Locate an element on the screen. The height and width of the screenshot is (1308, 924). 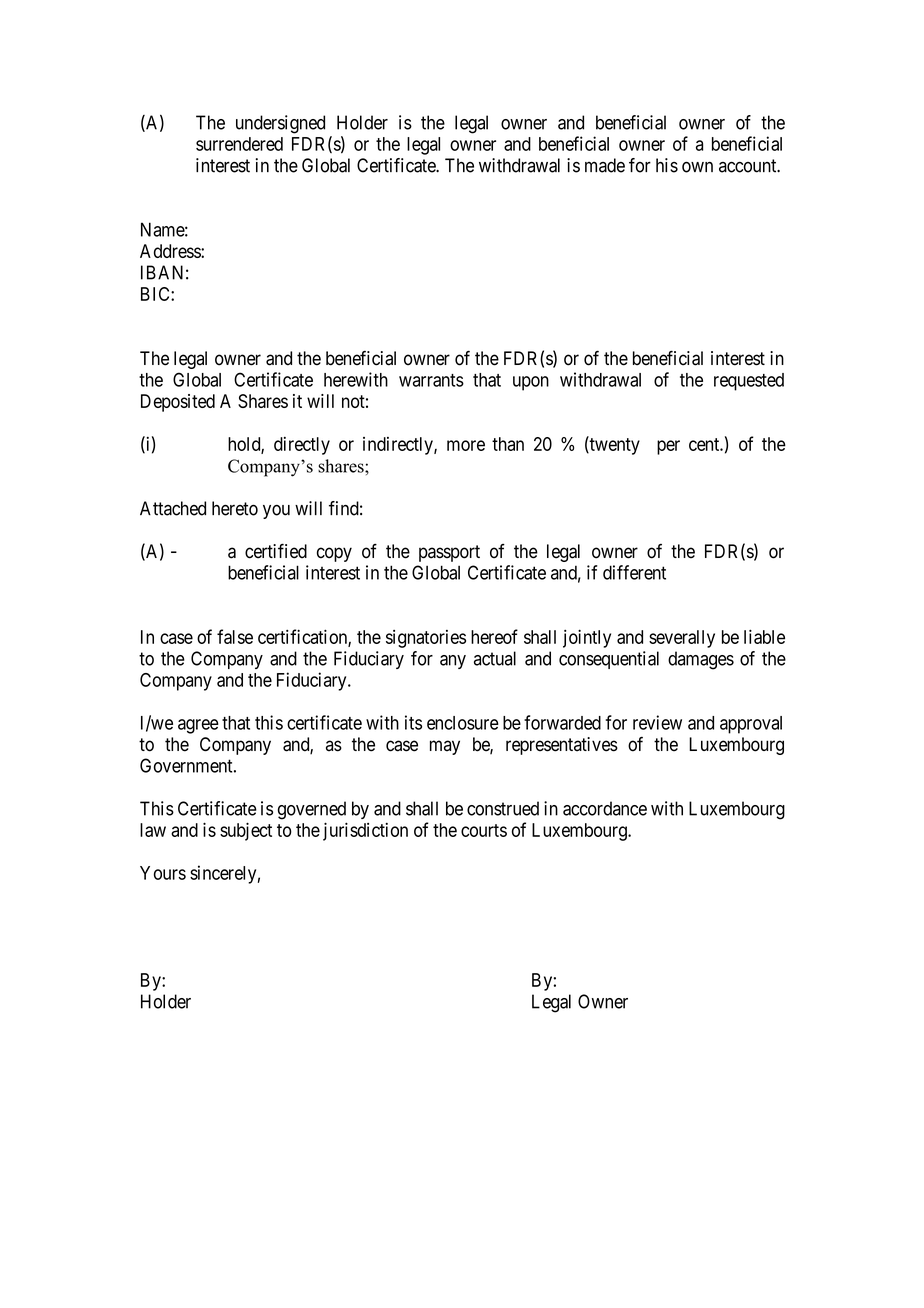
actual is located at coordinates (495, 658).
